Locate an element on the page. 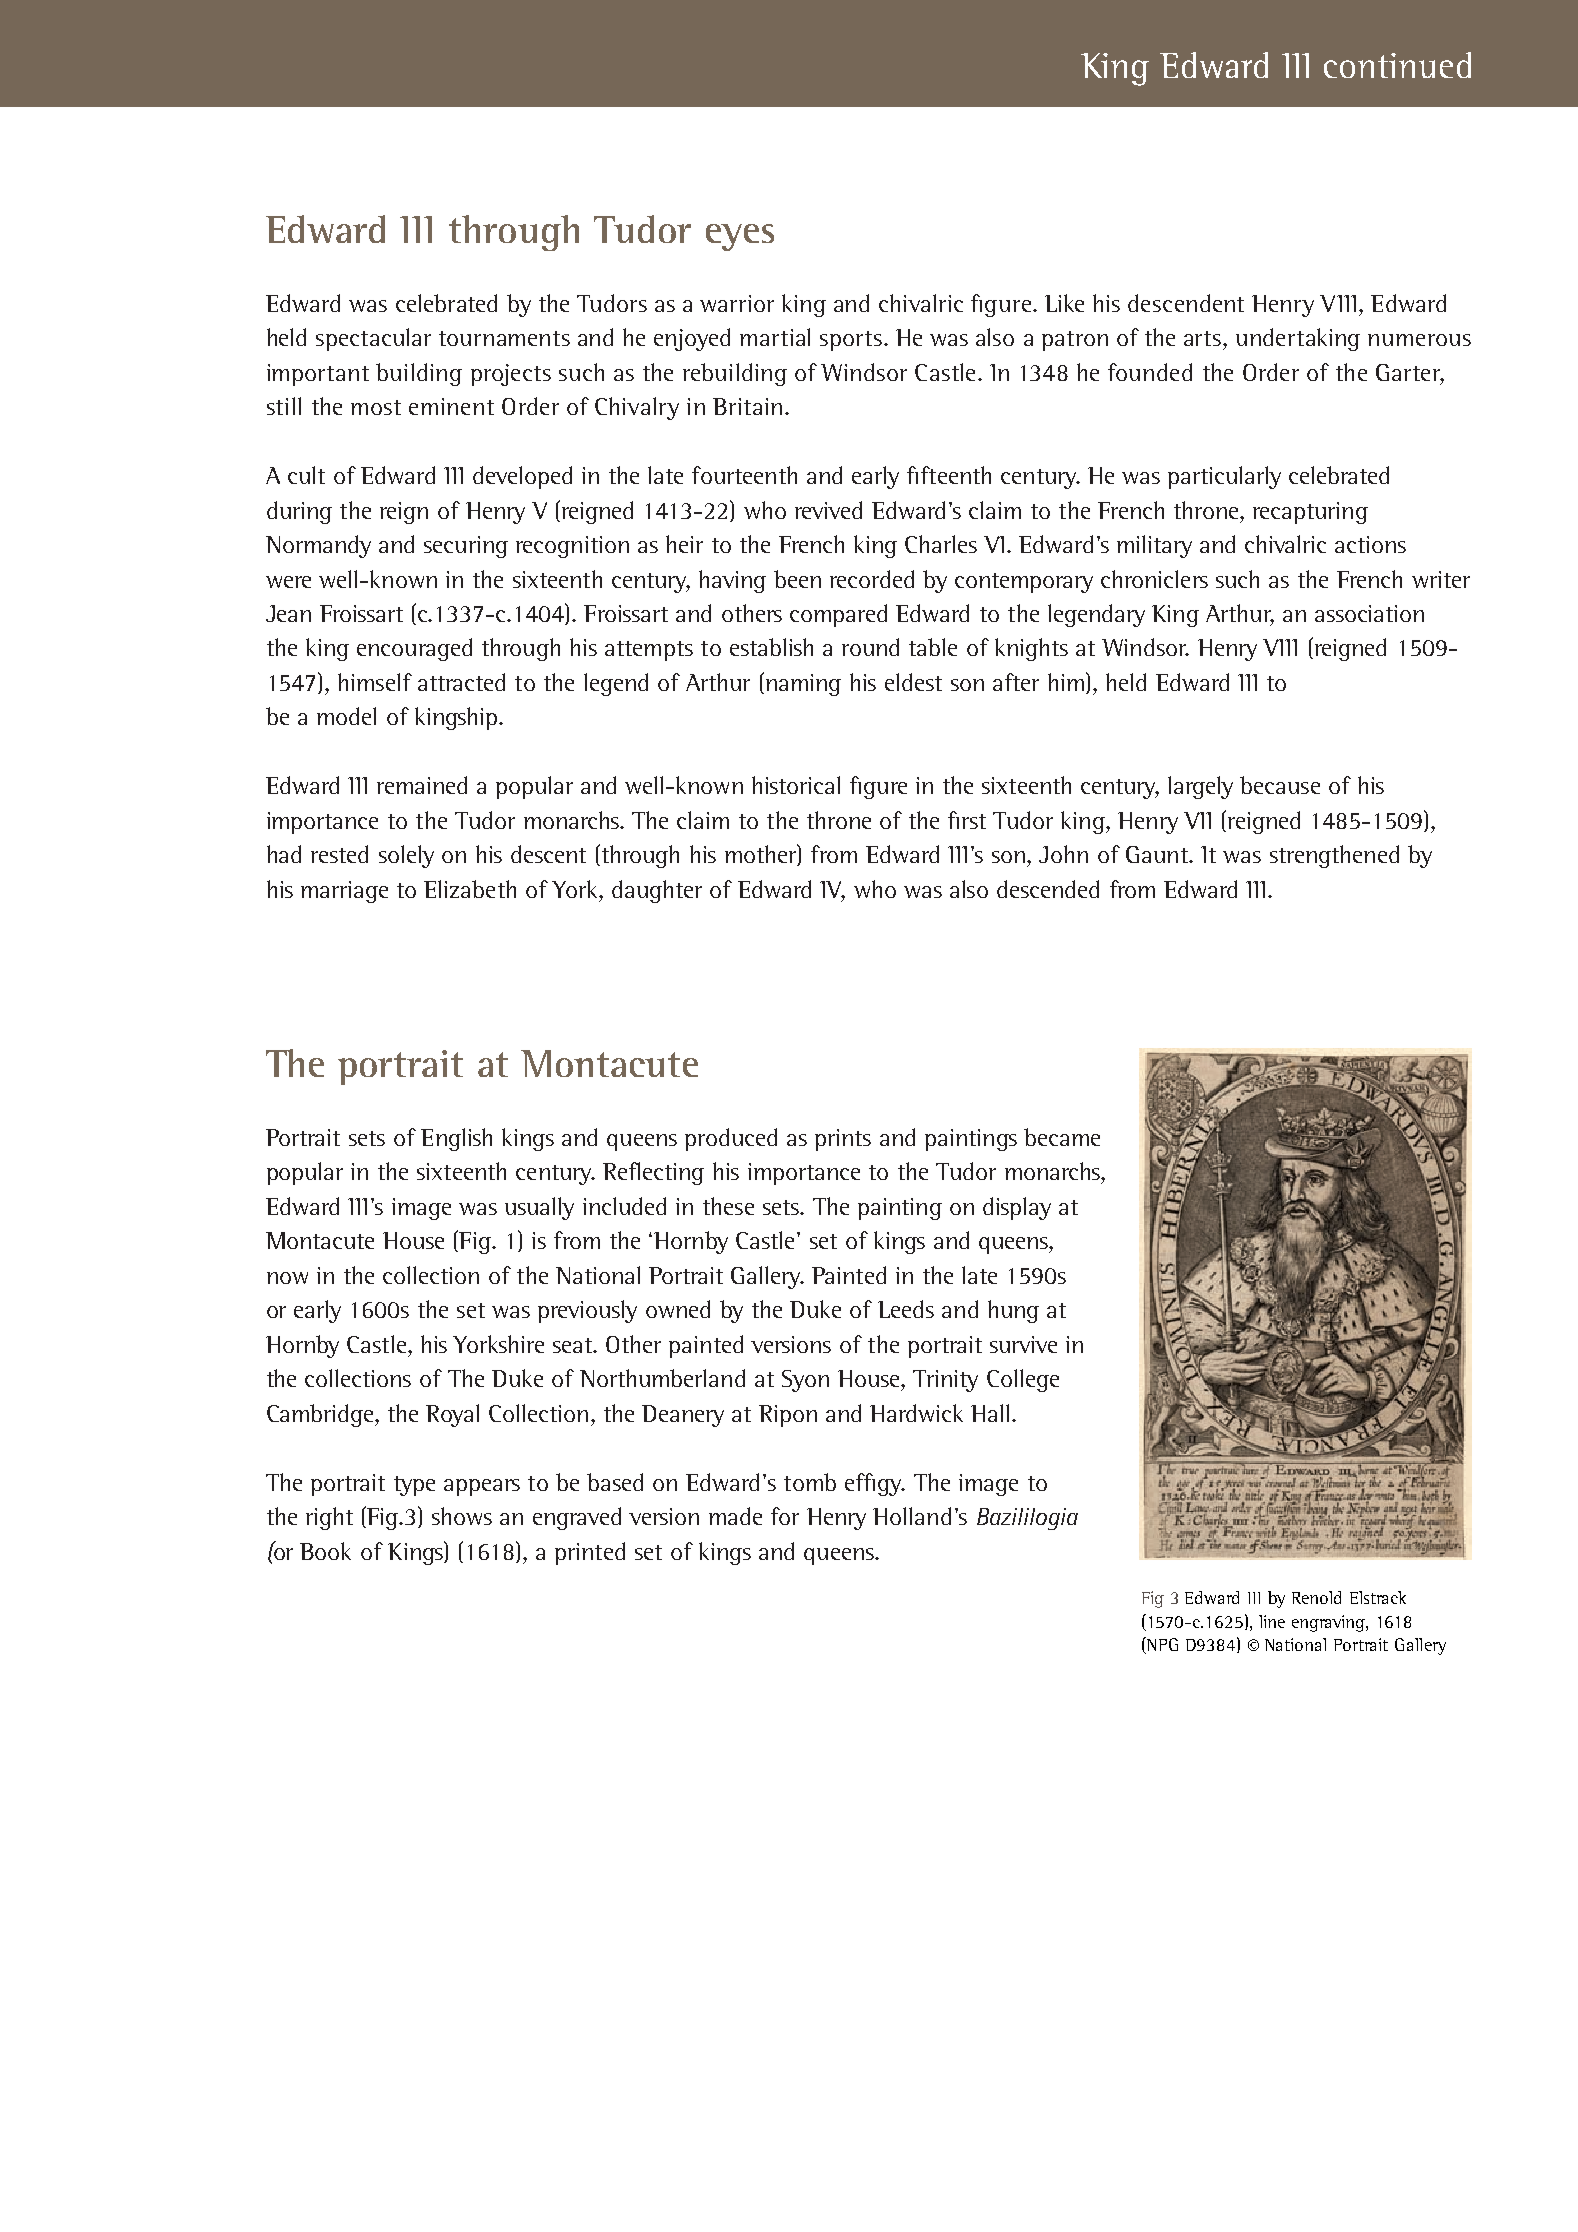 Image resolution: width=1578 pixels, height=2232 pixels. English is located at coordinates (456, 1139).
